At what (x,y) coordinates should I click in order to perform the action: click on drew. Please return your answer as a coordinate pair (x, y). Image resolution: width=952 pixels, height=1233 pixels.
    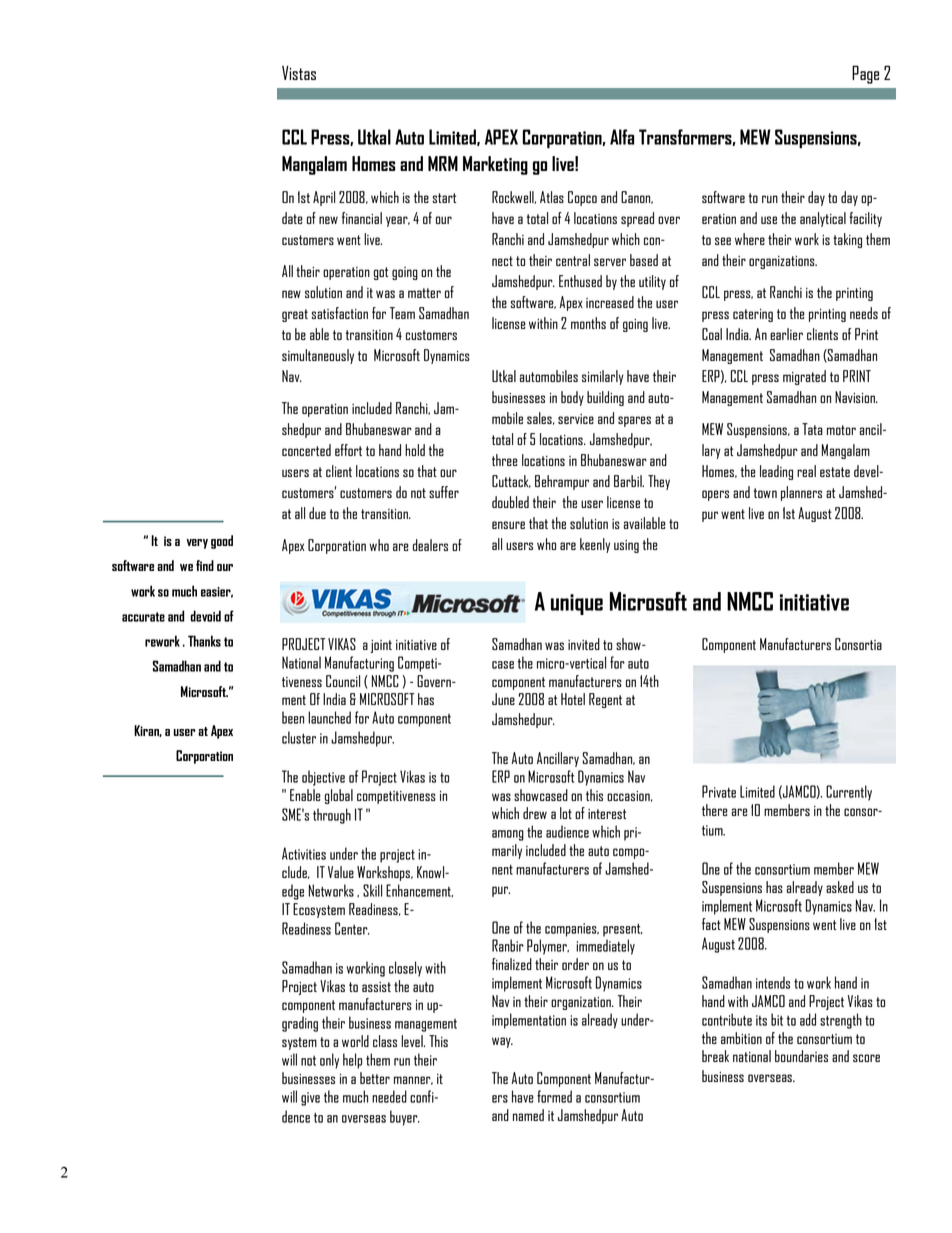
    Looking at the image, I should click on (535, 813).
